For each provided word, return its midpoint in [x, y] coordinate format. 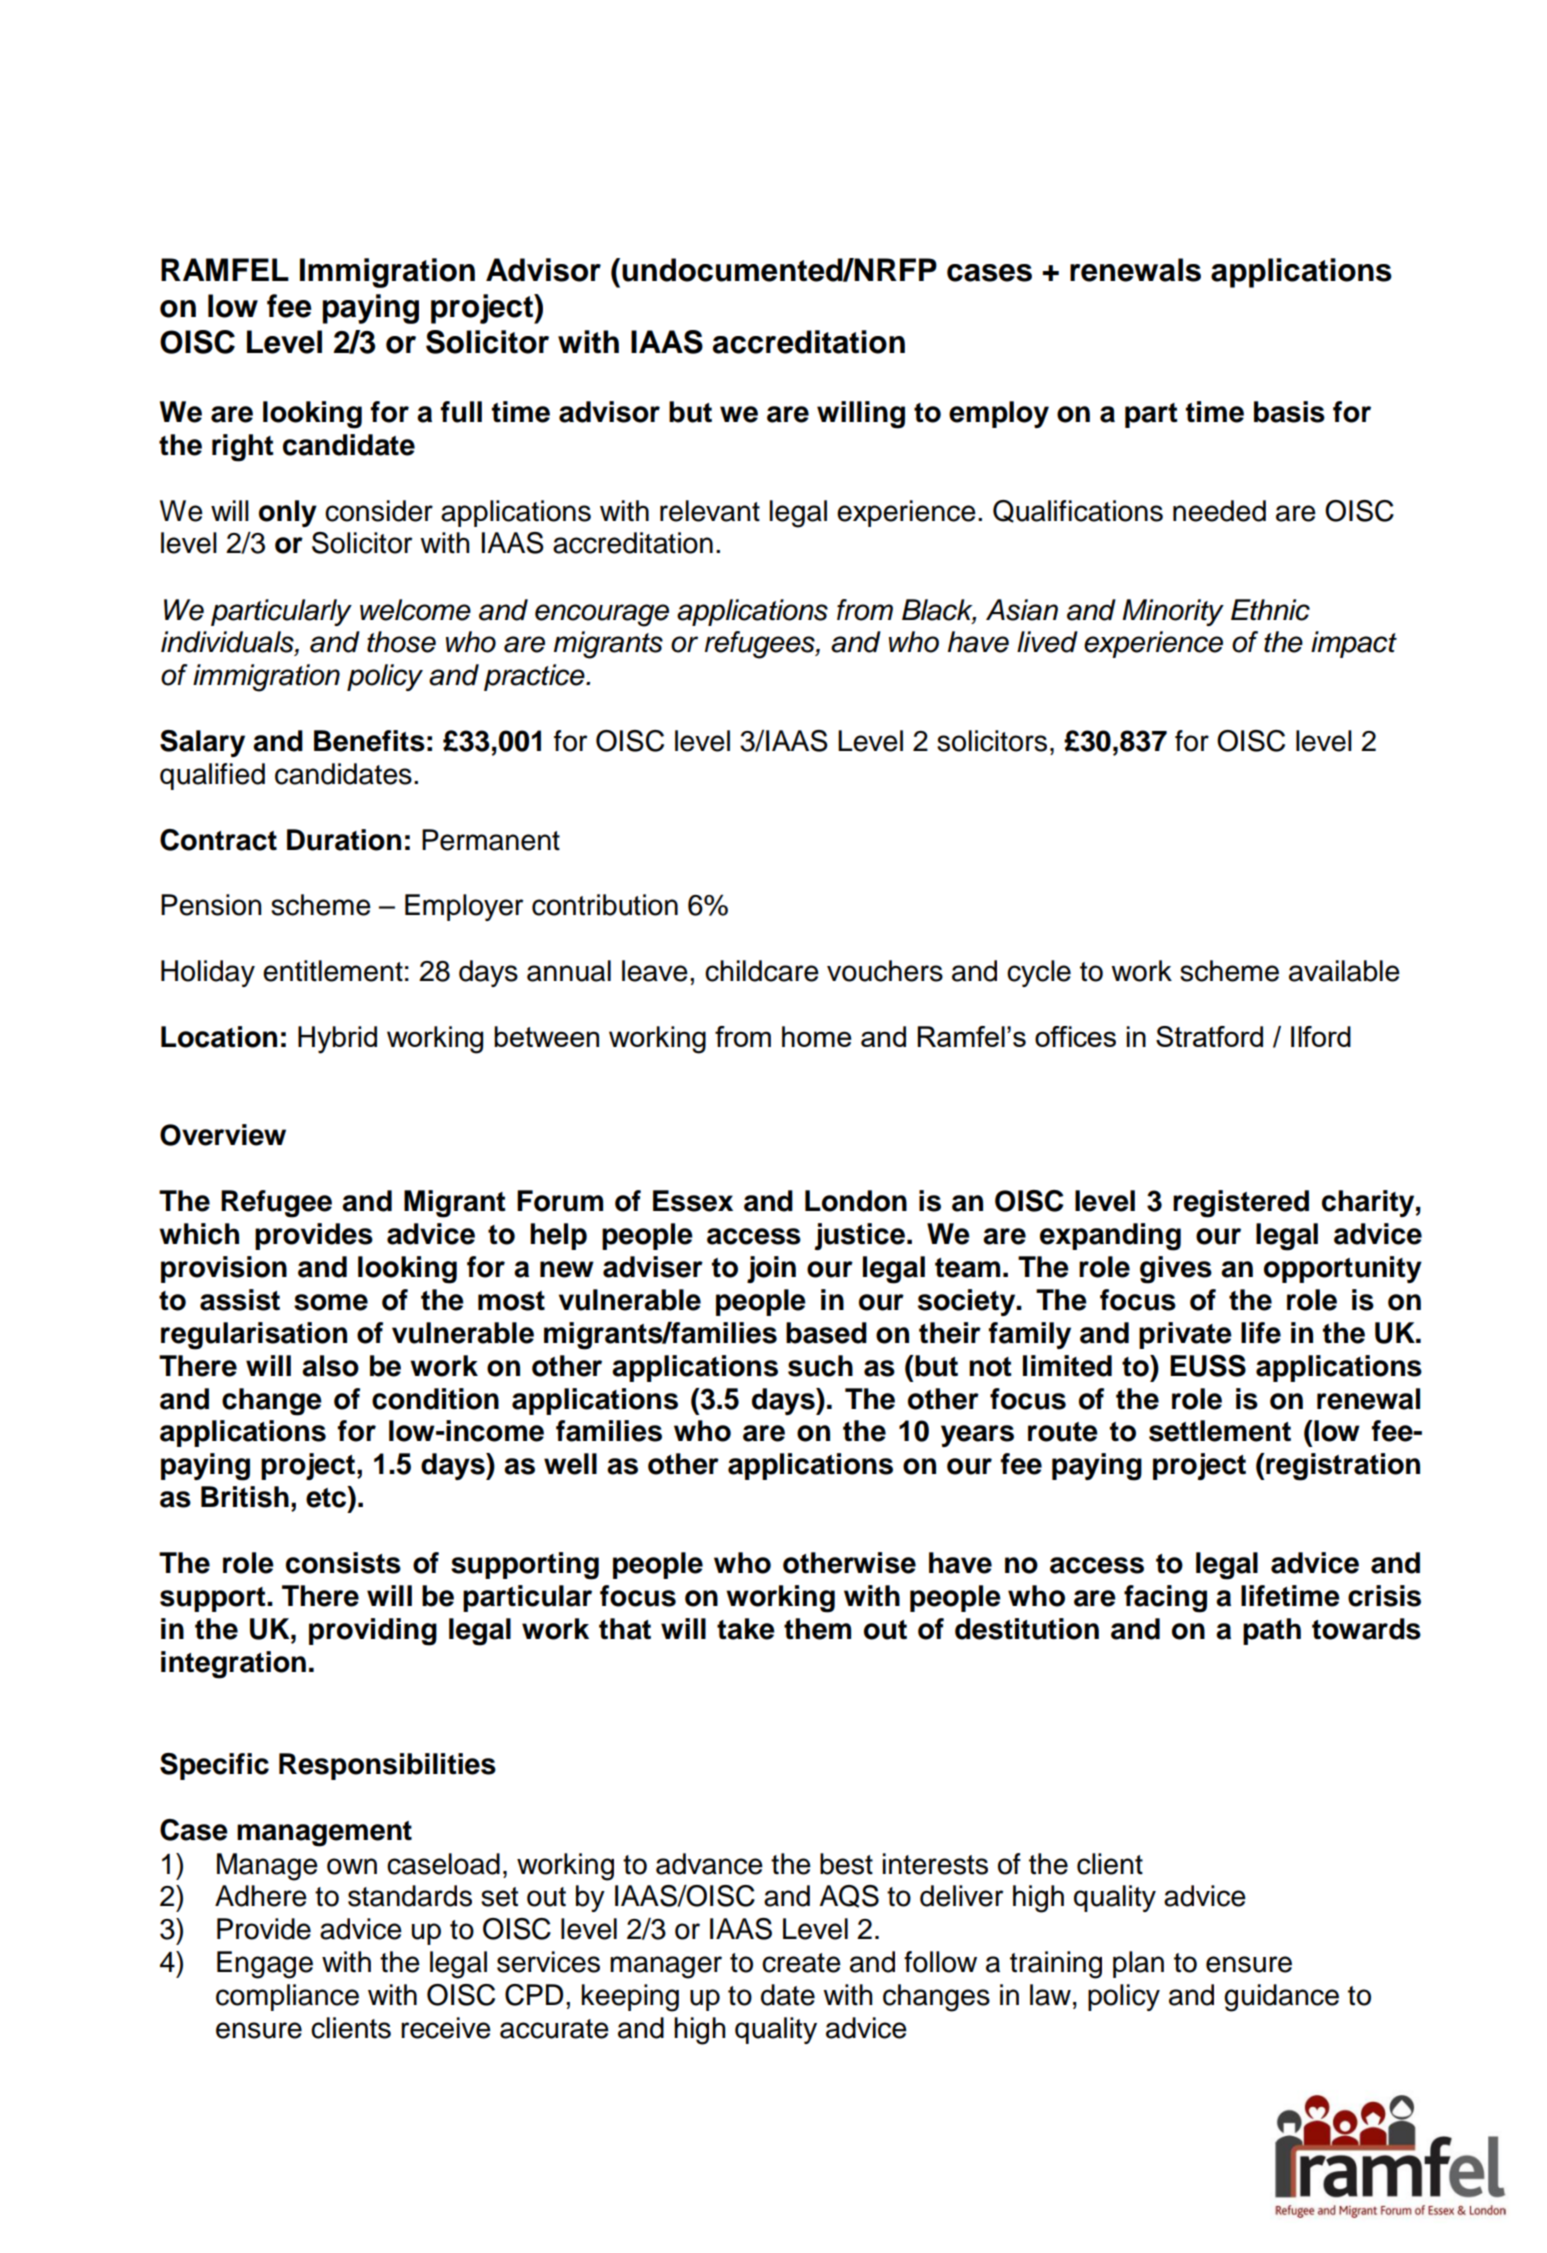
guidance [1281, 1998]
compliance [287, 1997]
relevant [710, 511]
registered [1241, 1204]
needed [1219, 511]
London [856, 1201]
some [331, 1302]
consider [379, 511]
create [801, 1963]
